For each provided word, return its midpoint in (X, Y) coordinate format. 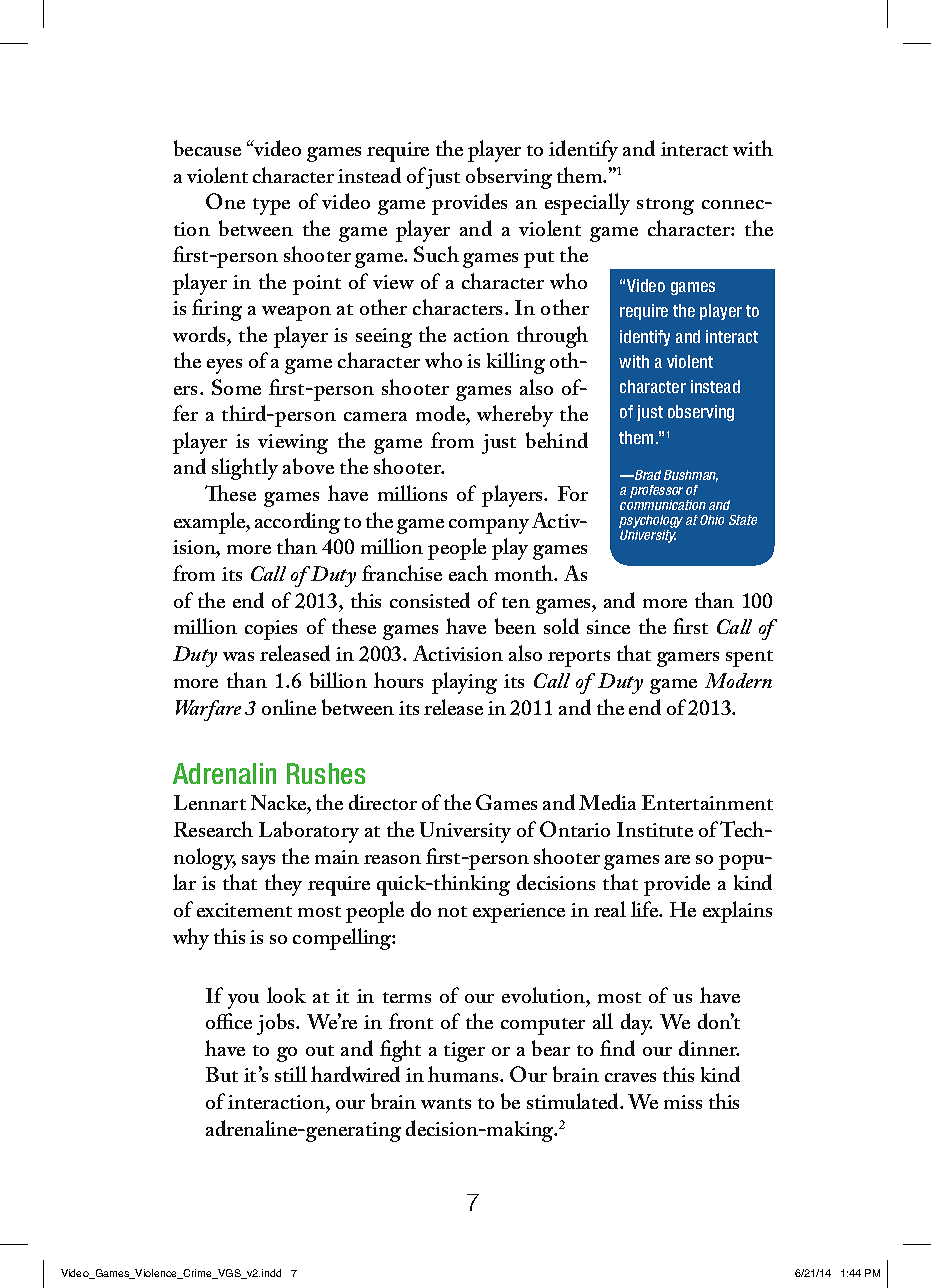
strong (665, 206)
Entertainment (707, 802)
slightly (245, 469)
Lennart (210, 802)
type (271, 206)
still (291, 1074)
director (383, 802)
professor (656, 493)
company (489, 526)
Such (436, 254)
